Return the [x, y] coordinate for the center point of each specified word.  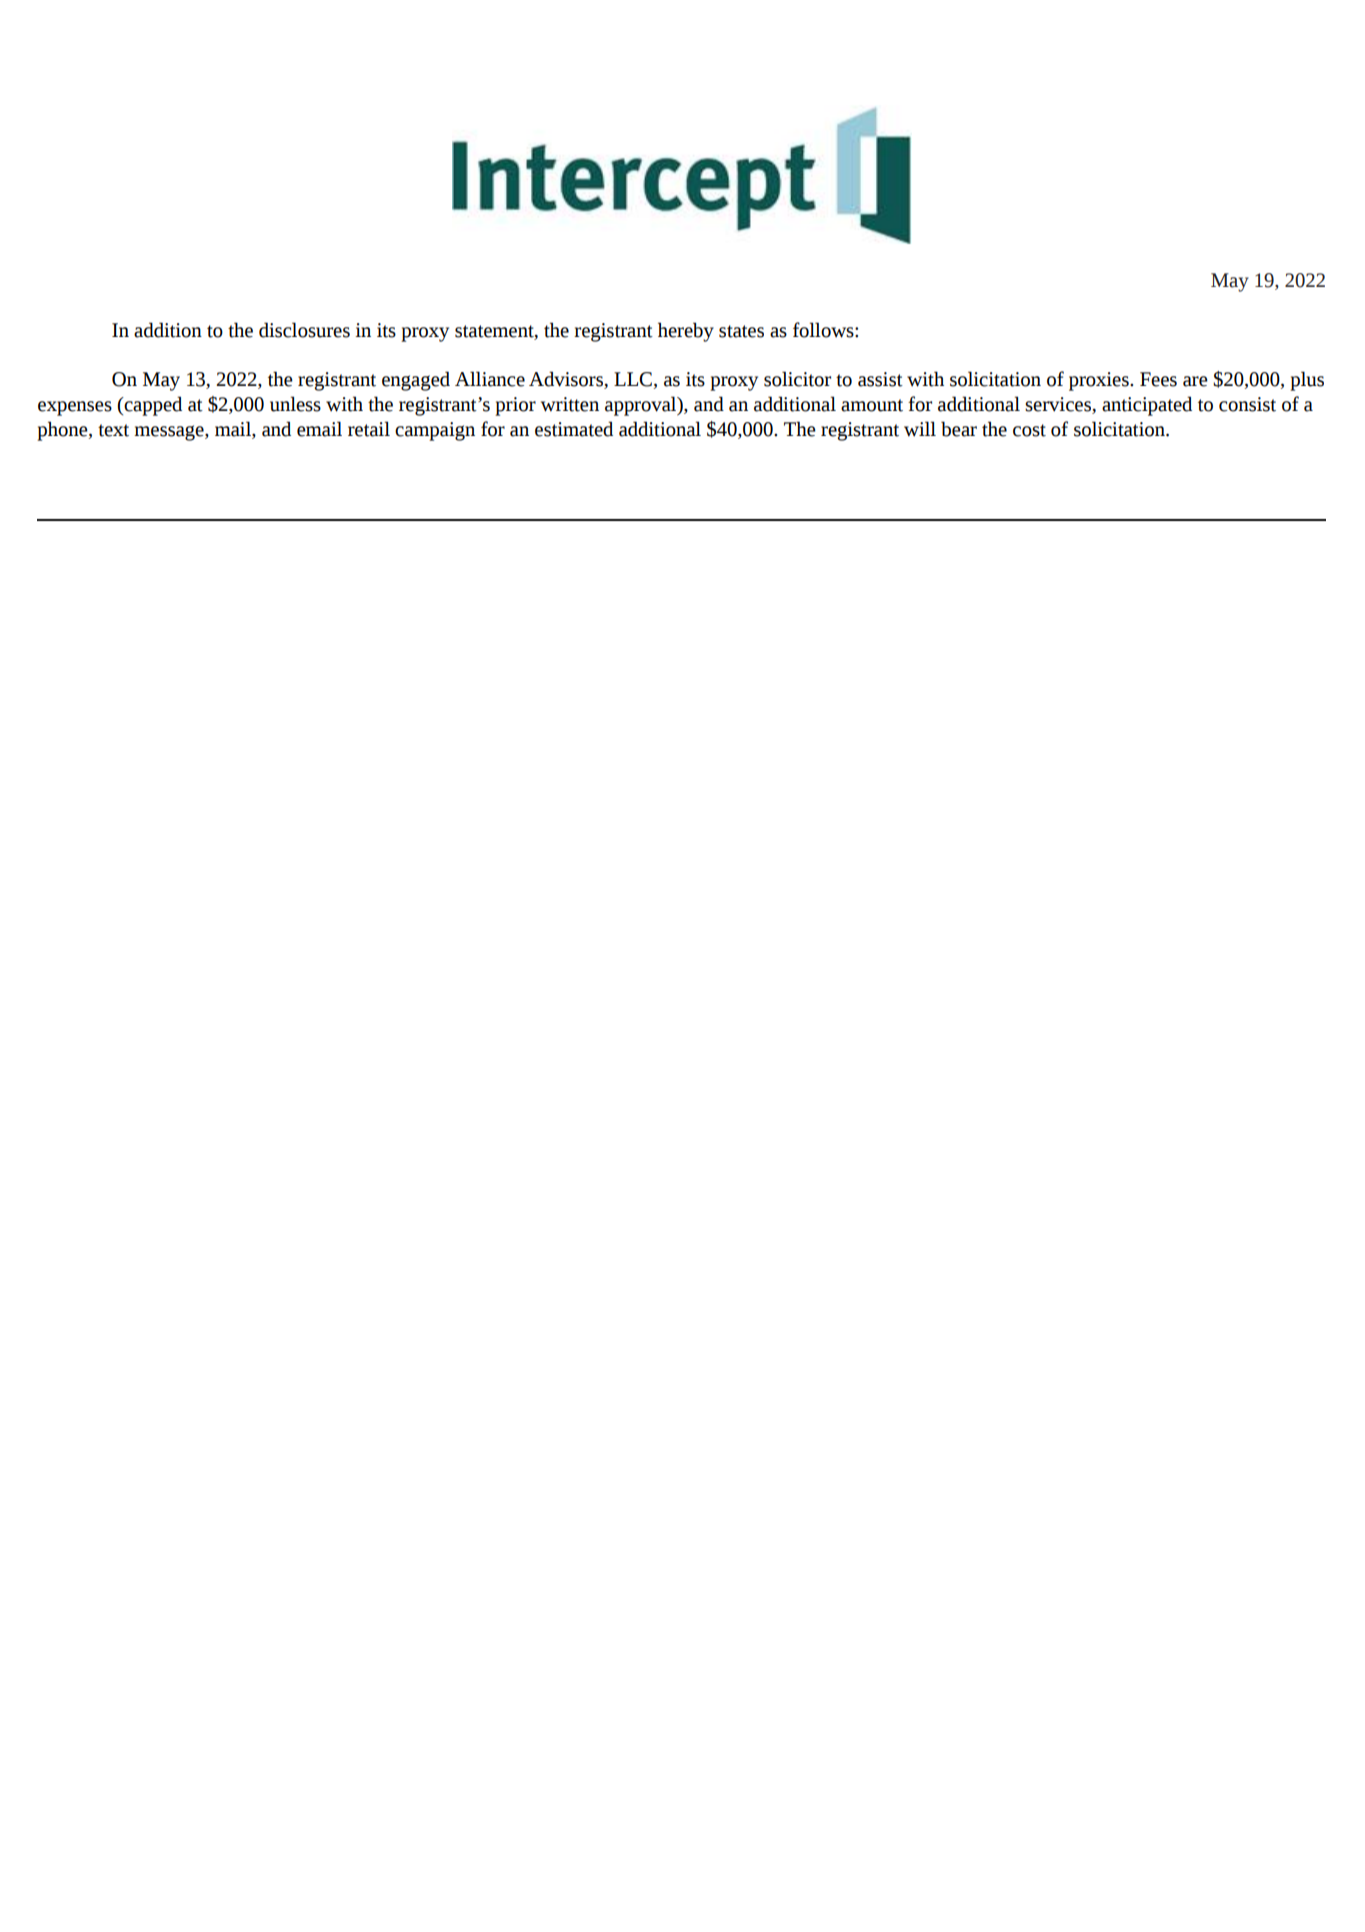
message [170, 433]
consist [1247, 404]
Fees [1158, 379]
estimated [574, 429]
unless [295, 404]
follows [824, 330]
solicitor [797, 379]
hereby [686, 332]
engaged [416, 381]
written [570, 404]
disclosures [304, 330]
